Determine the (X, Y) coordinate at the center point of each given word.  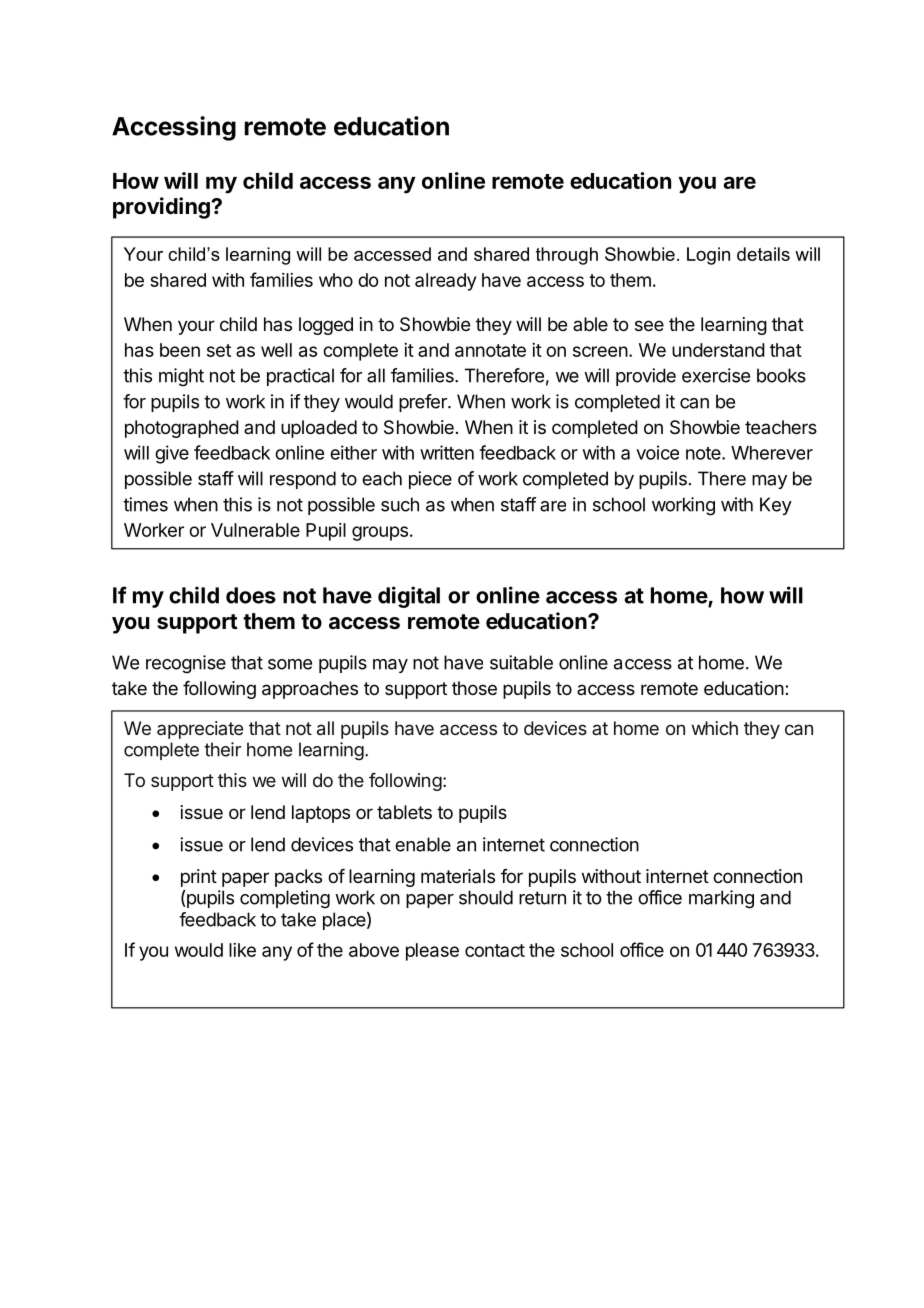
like (242, 950)
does (251, 595)
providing (162, 208)
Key (776, 506)
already (445, 282)
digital (409, 597)
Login (708, 256)
